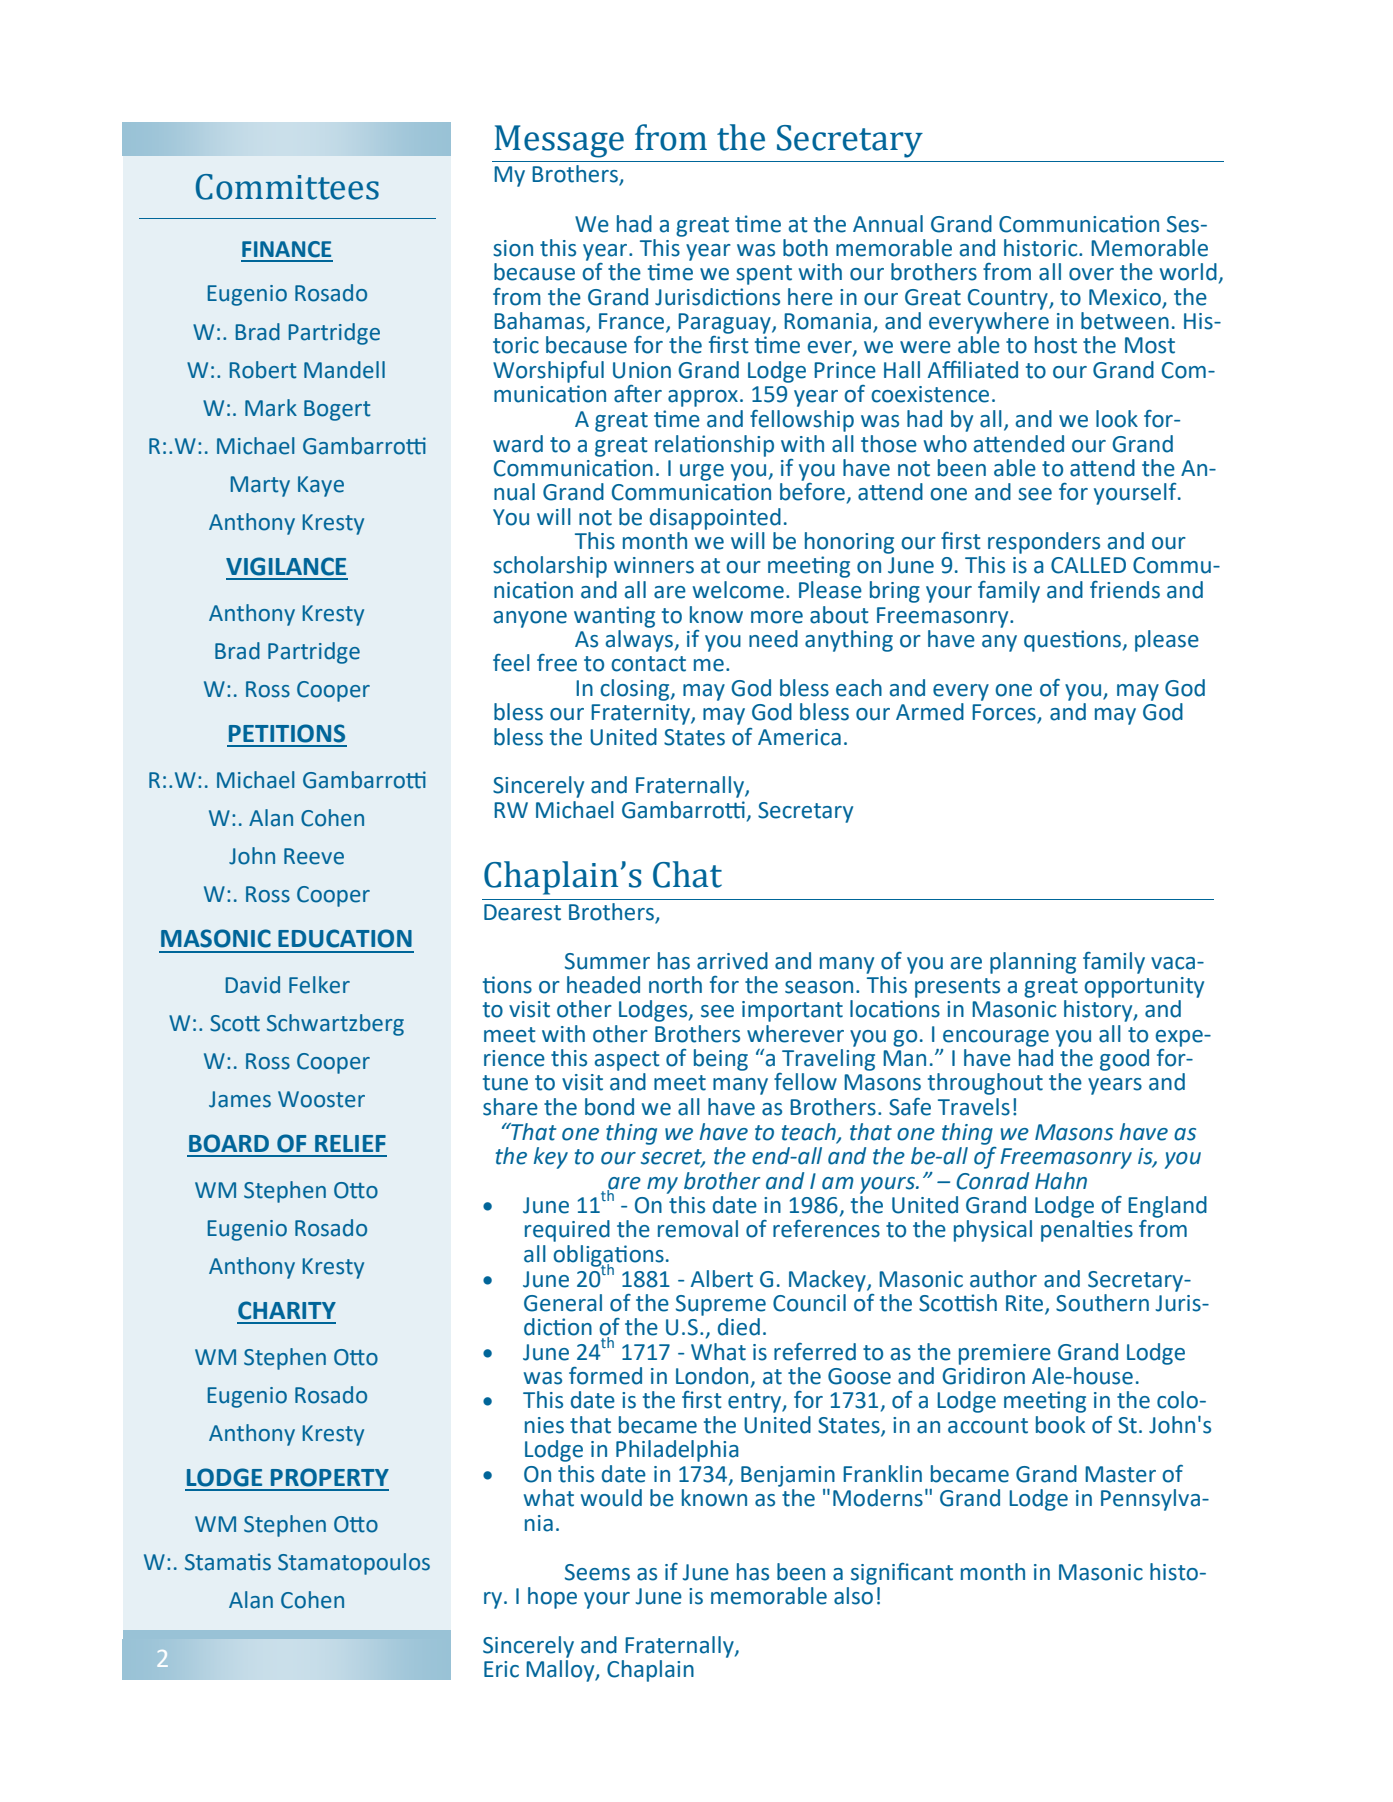  I want to click on Hahn, so click(1061, 1181).
